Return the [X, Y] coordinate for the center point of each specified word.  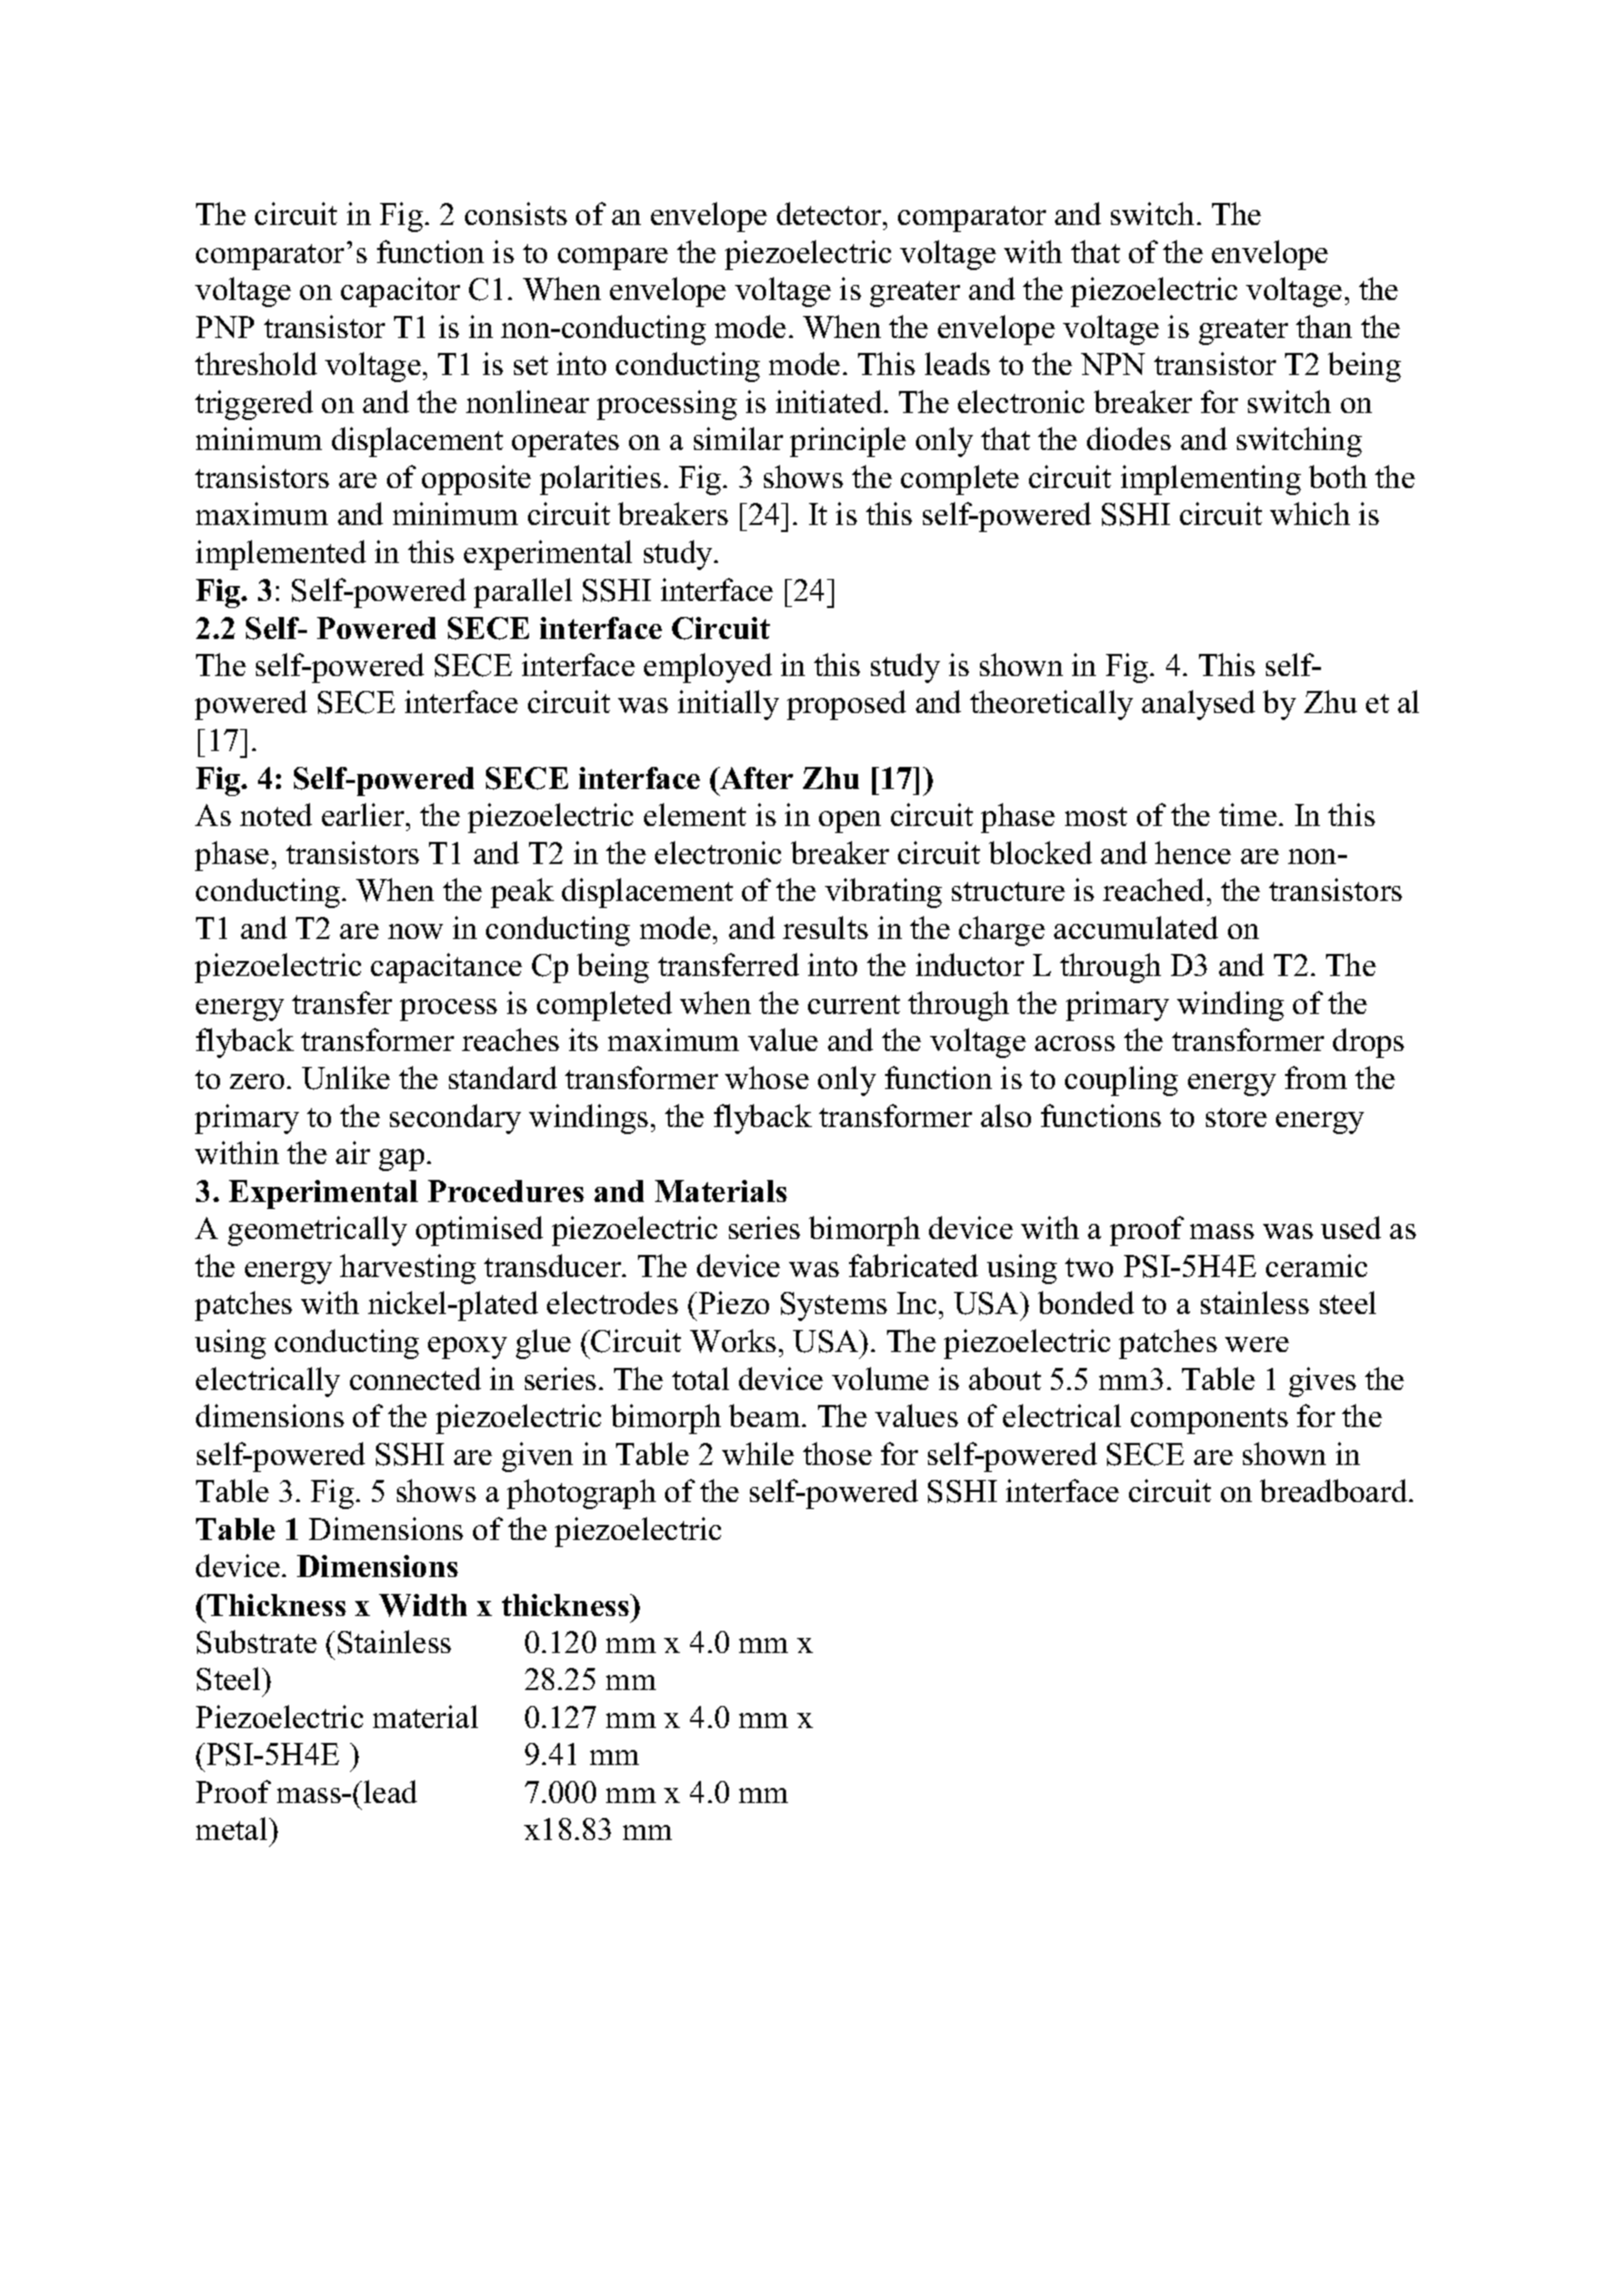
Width [423, 1605]
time [1248, 814]
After [755, 778]
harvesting [408, 1269]
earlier [364, 814]
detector [830, 213]
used [1351, 1227]
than [1324, 326]
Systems [834, 1306]
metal [233, 1828]
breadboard [1335, 1490]
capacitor [400, 292]
